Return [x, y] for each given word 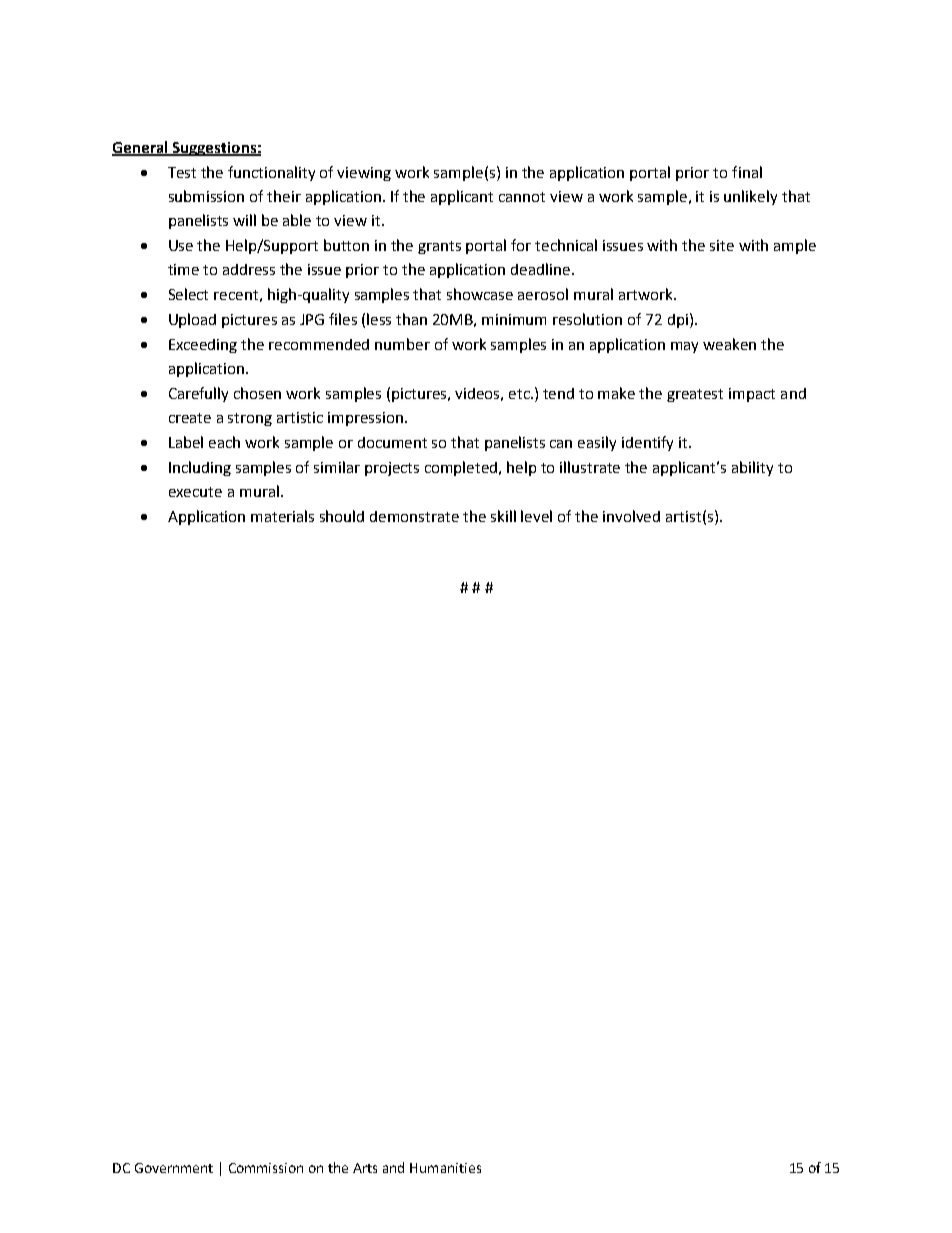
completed [462, 468]
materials [282, 516]
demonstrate [414, 516]
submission [206, 196]
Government [174, 1168]
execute [195, 492]
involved [631, 516]
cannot [522, 197]
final [747, 172]
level [536, 516]
